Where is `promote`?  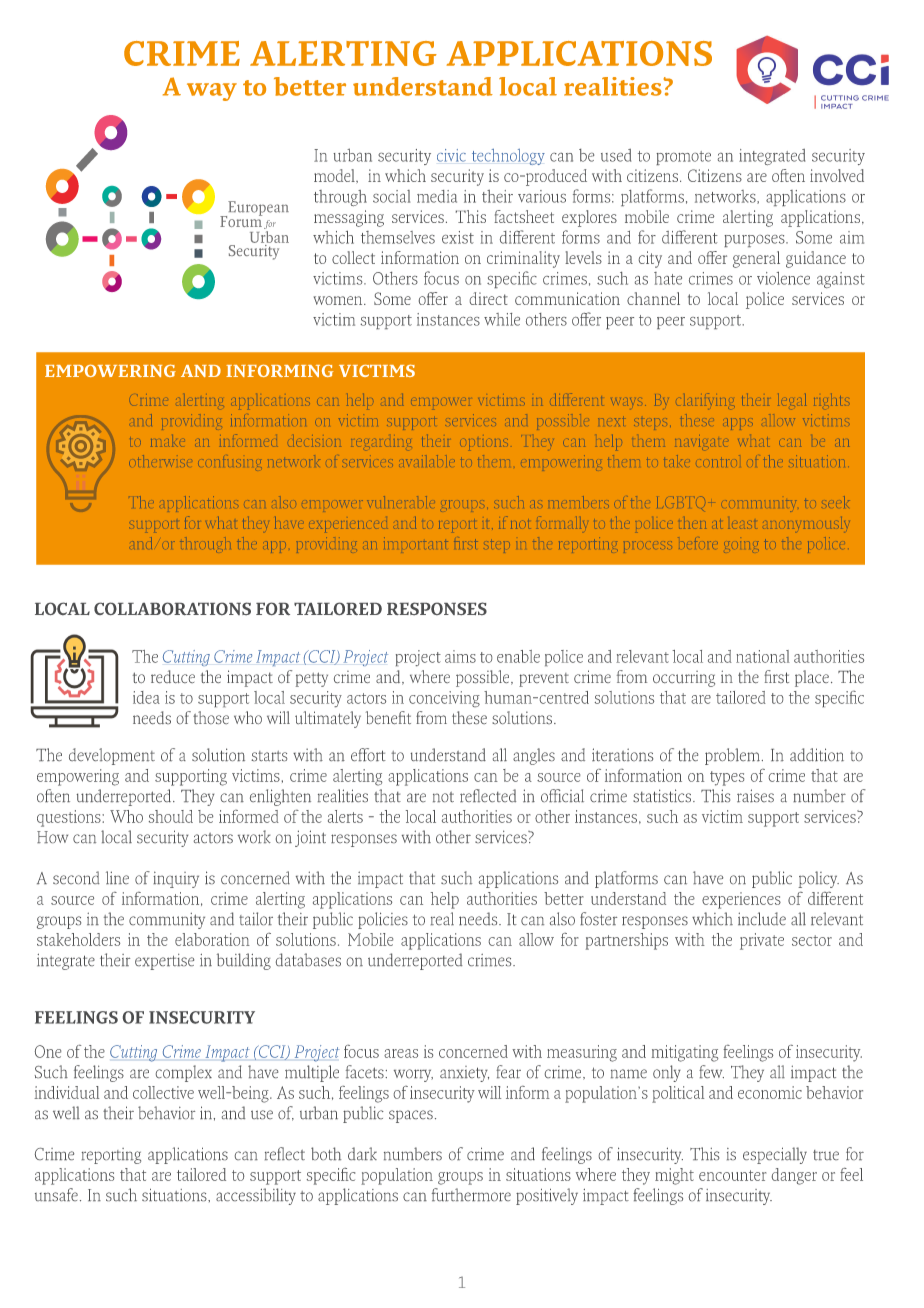
promote is located at coordinates (683, 158).
